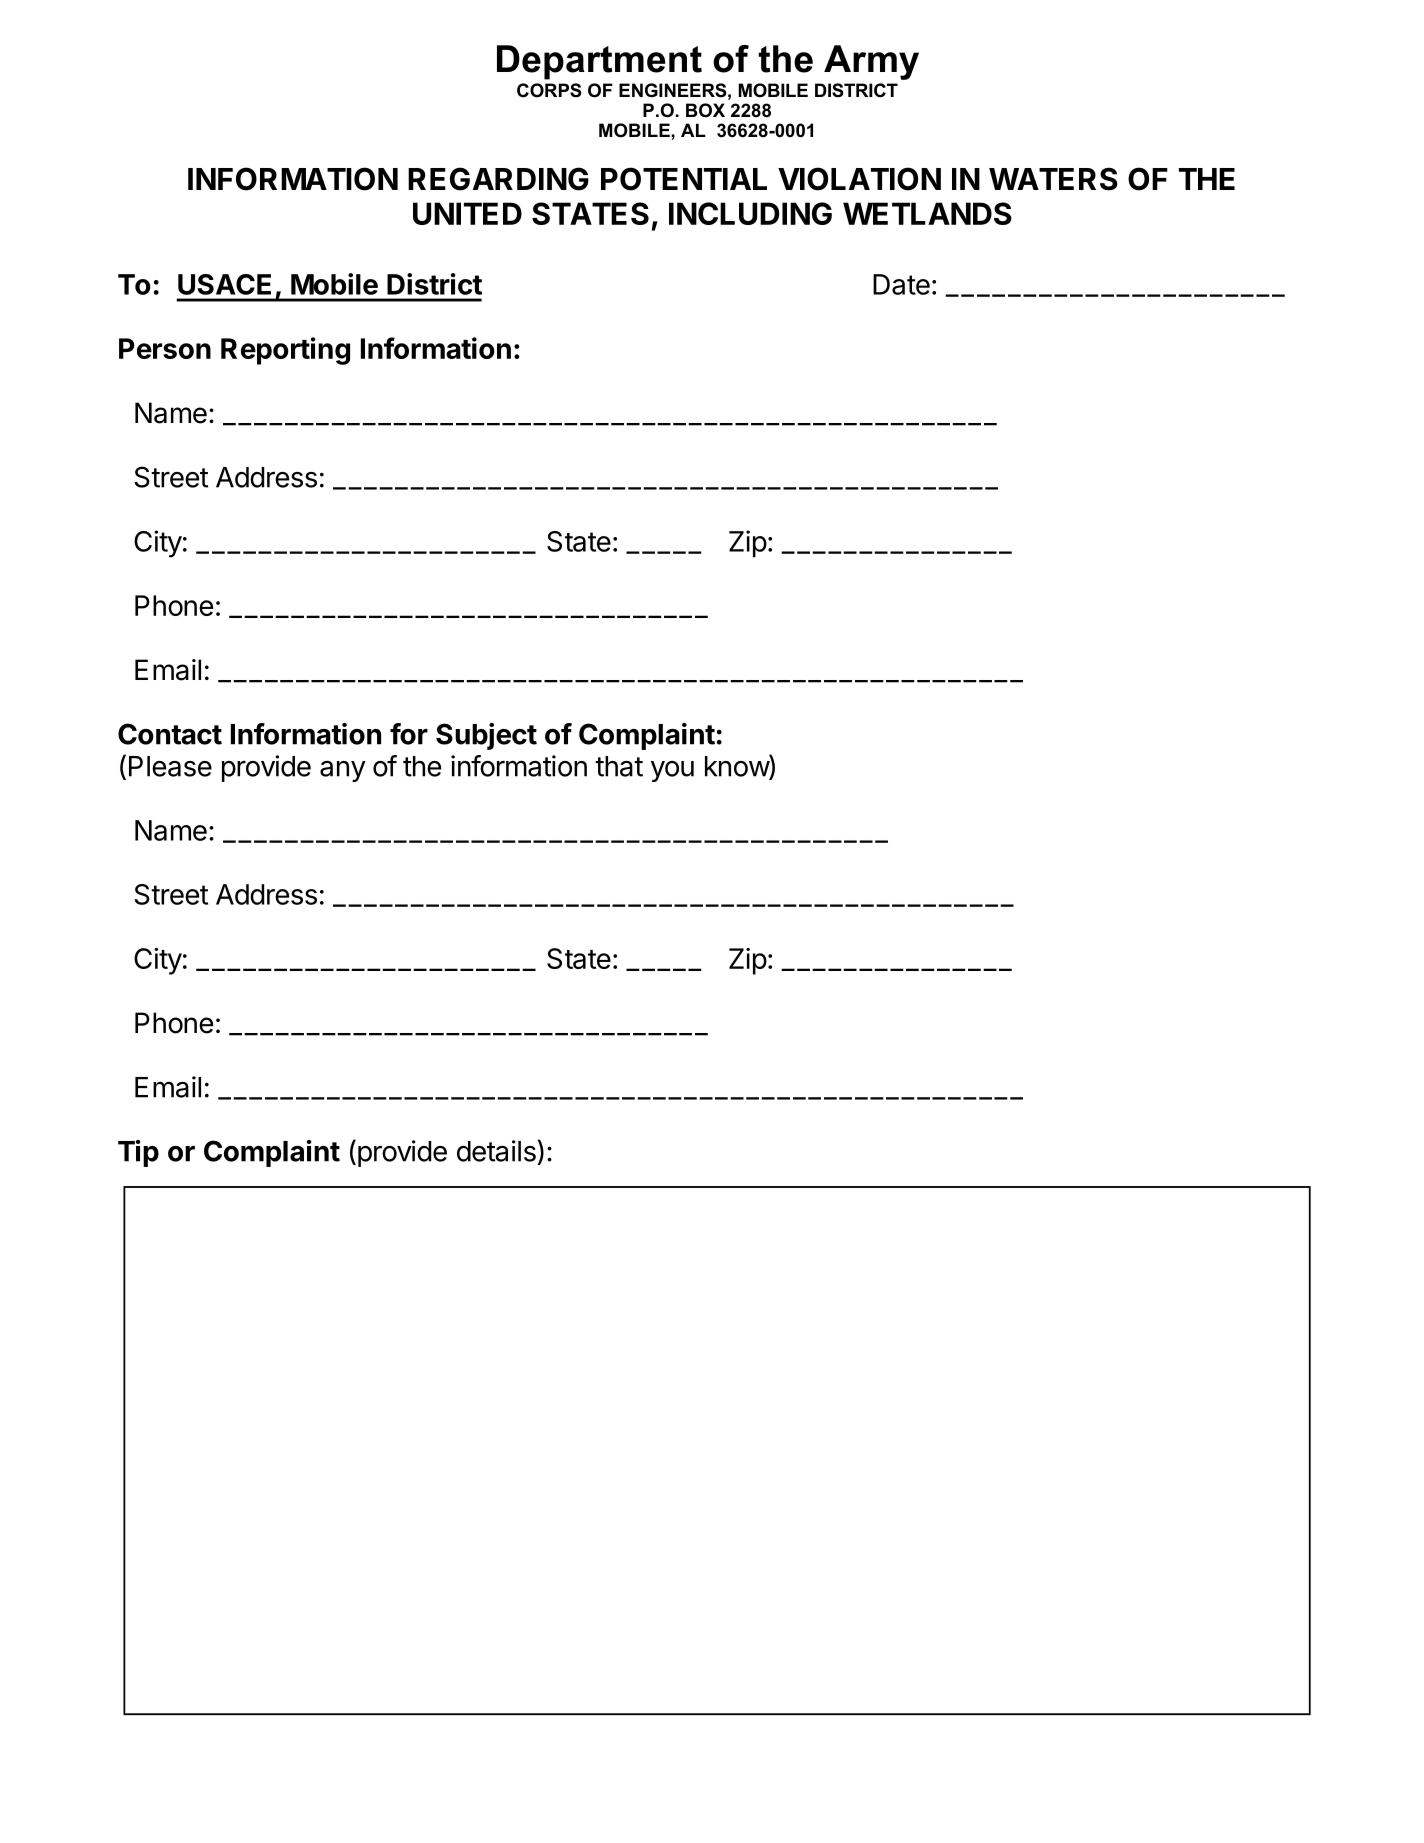 The image size is (1424, 1843). What do you see at coordinates (285, 351) in the screenshot?
I see `Reporting` at bounding box center [285, 351].
